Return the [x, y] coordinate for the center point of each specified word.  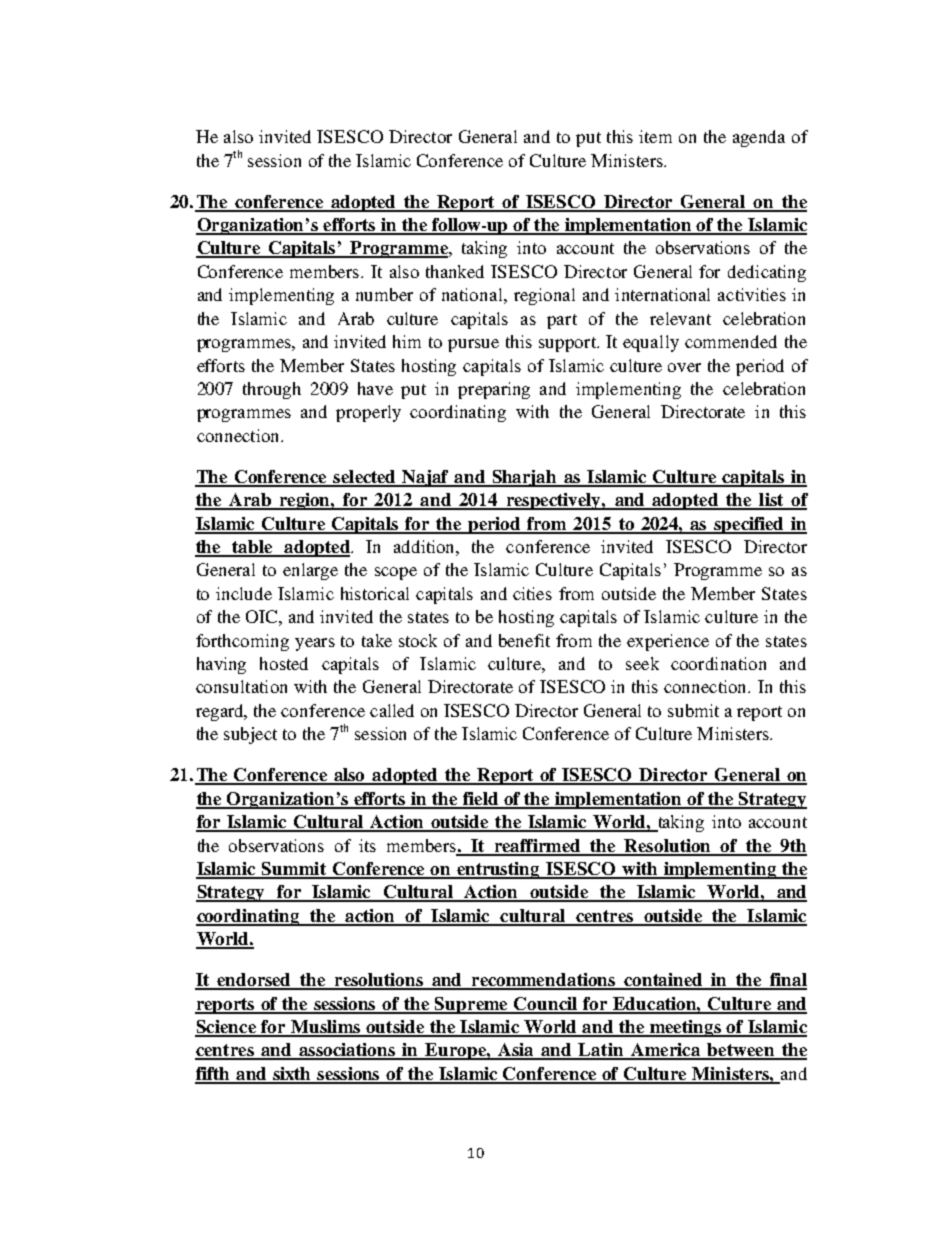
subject [250, 735]
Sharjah [525, 478]
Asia [516, 1051]
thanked [455, 271]
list [771, 501]
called [392, 710]
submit [693, 710]
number [384, 294]
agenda [759, 138]
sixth [292, 1075]
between [741, 1051]
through [272, 390]
